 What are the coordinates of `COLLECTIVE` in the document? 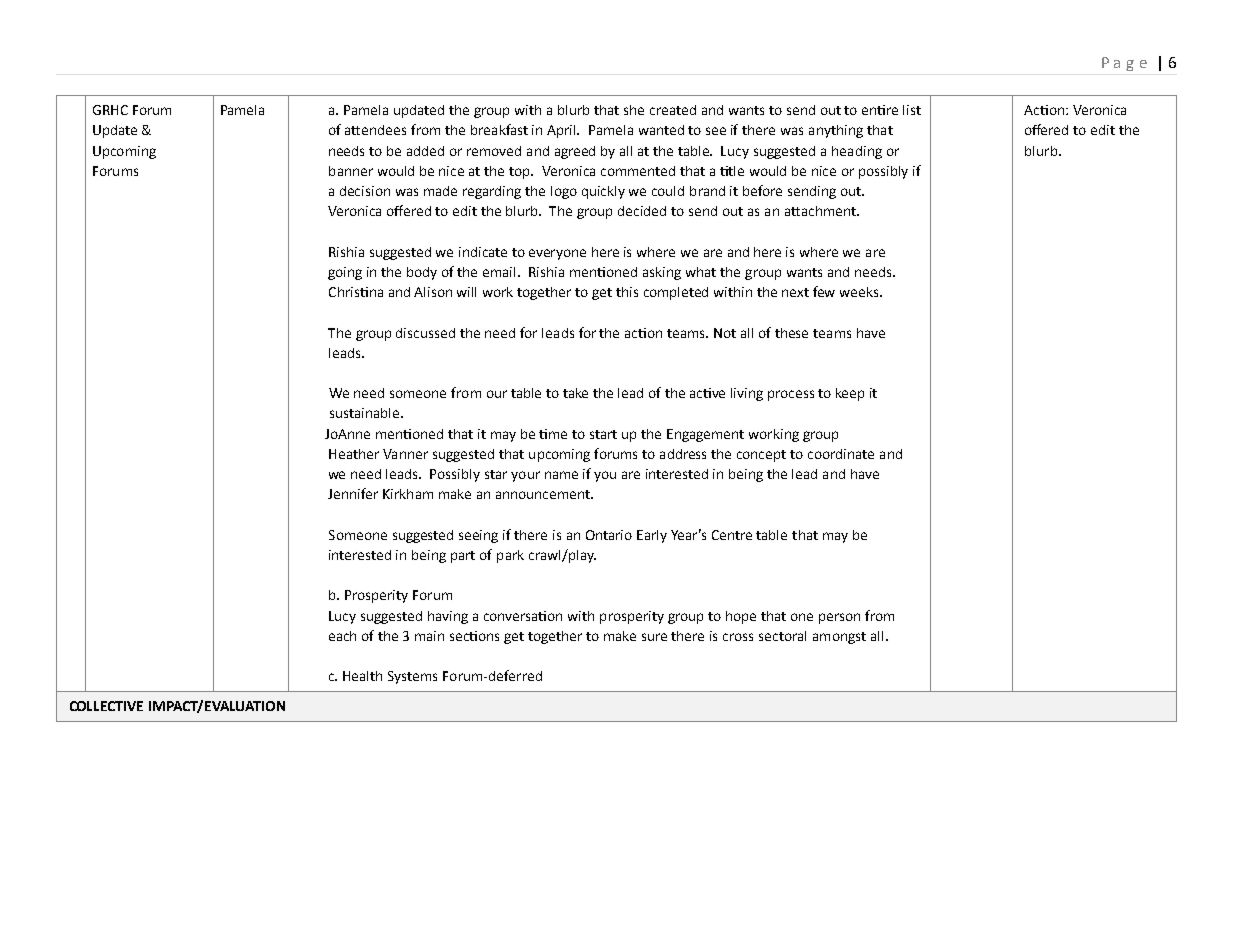 It's located at (106, 706).
